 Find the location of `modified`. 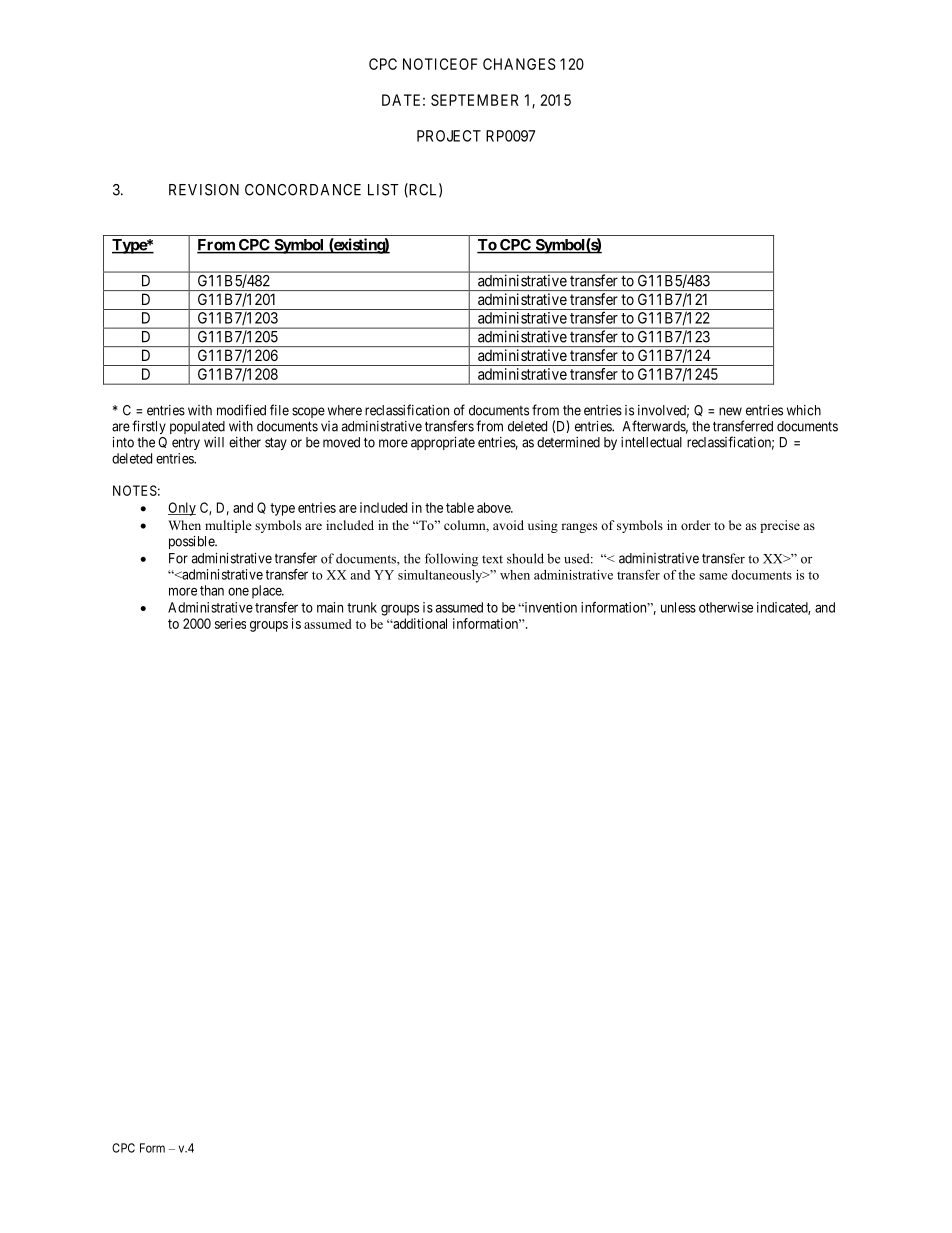

modified is located at coordinates (241, 410).
